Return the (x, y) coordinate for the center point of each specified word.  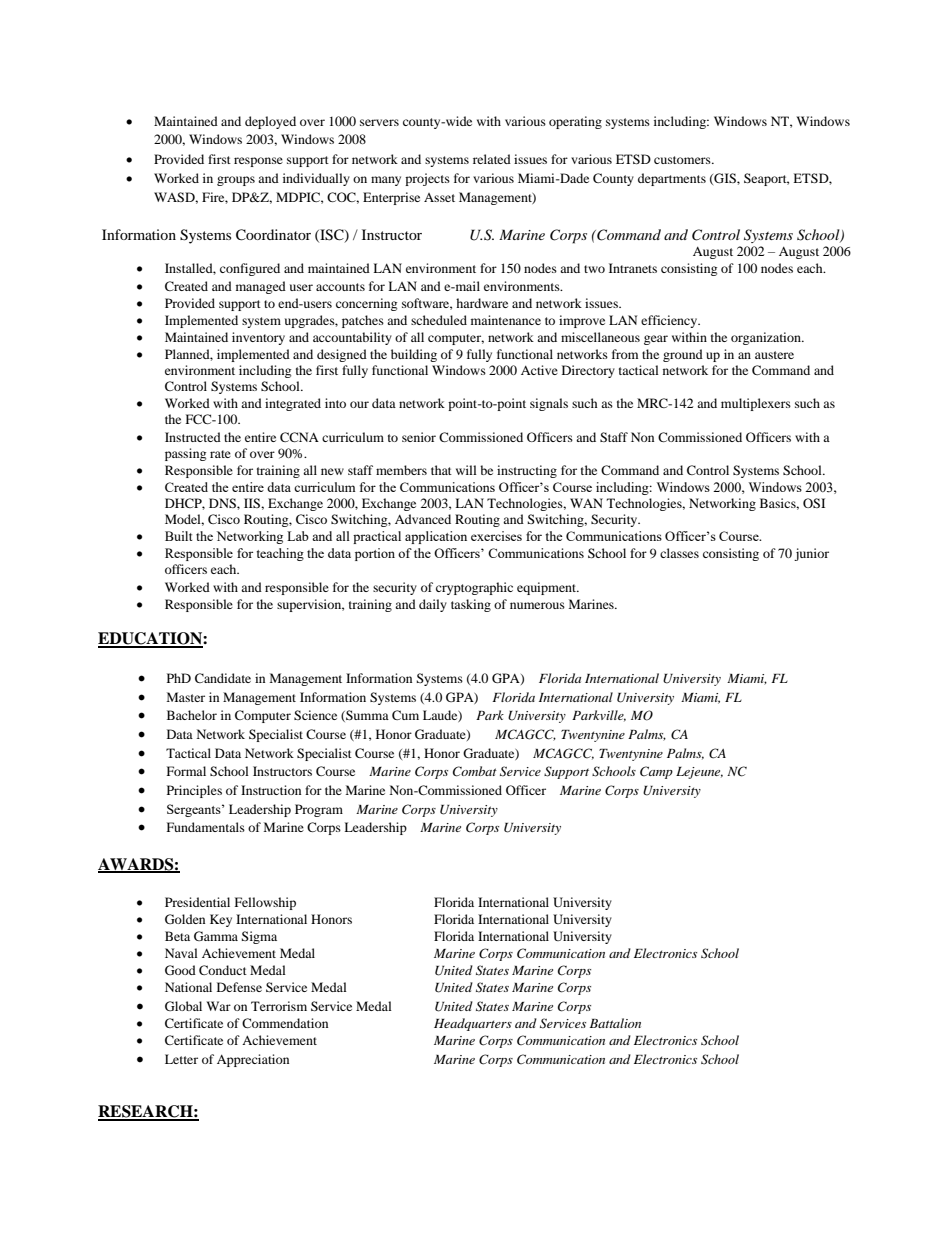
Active (539, 370)
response (258, 162)
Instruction (271, 790)
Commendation (285, 1023)
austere (774, 355)
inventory (258, 338)
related (492, 159)
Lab (298, 536)
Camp (656, 772)
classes (679, 553)
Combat (475, 771)
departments (672, 179)
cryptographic (474, 588)
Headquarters (473, 1024)
